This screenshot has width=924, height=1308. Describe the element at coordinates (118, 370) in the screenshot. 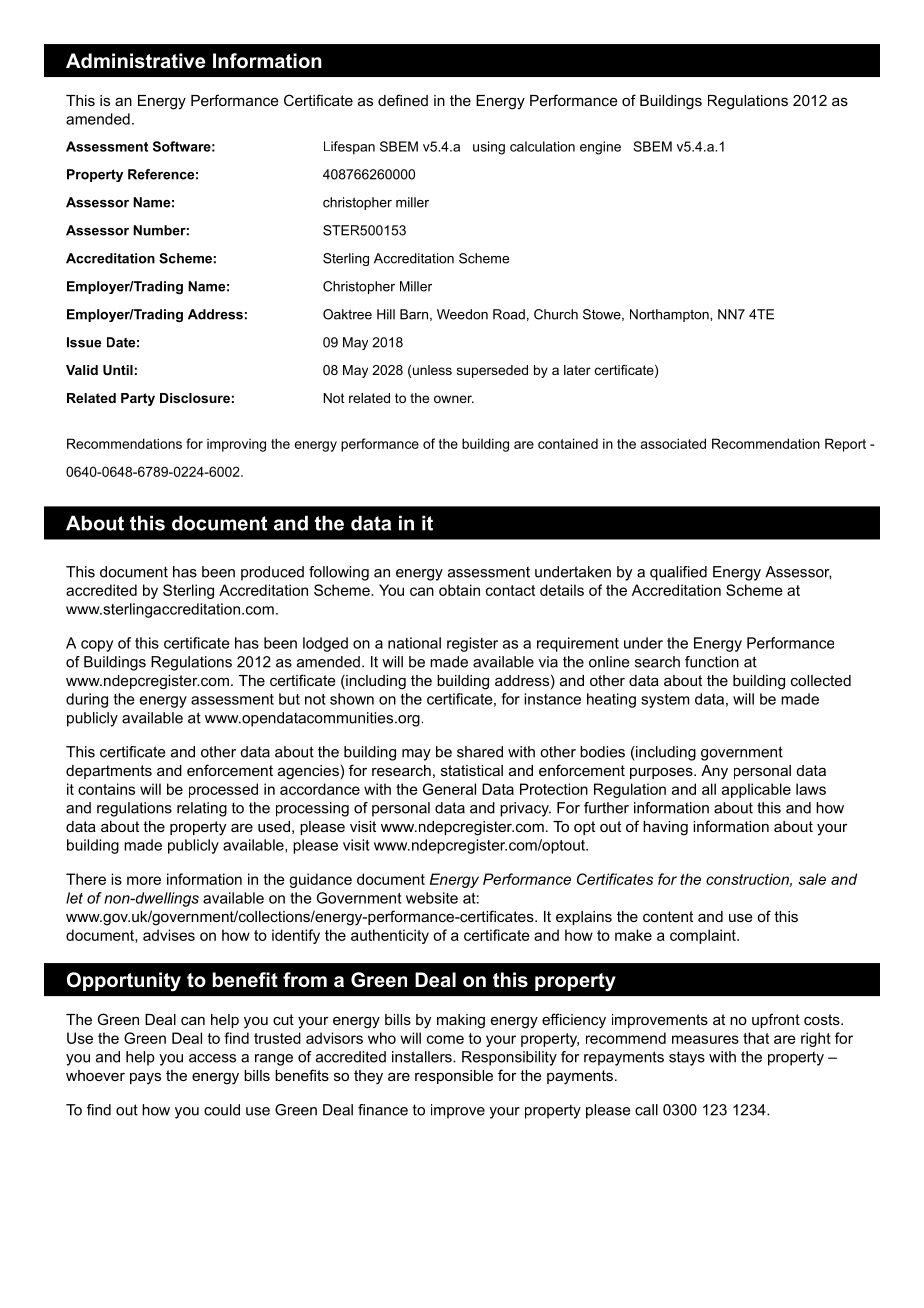

I see `Until` at that location.
